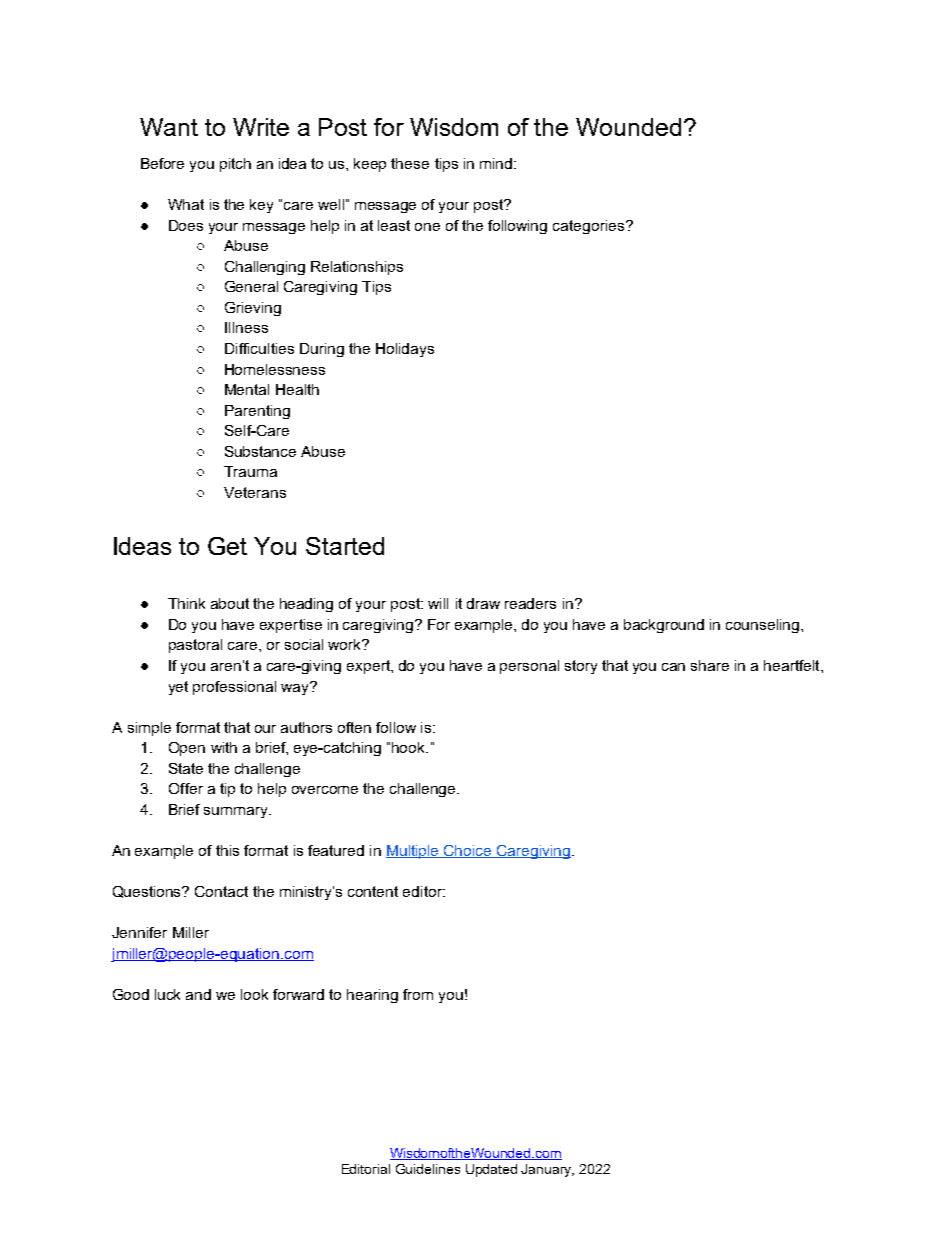 Image resolution: width=952 pixels, height=1233 pixels. Describe the element at coordinates (237, 812) in the document. I see `summary` at that location.
